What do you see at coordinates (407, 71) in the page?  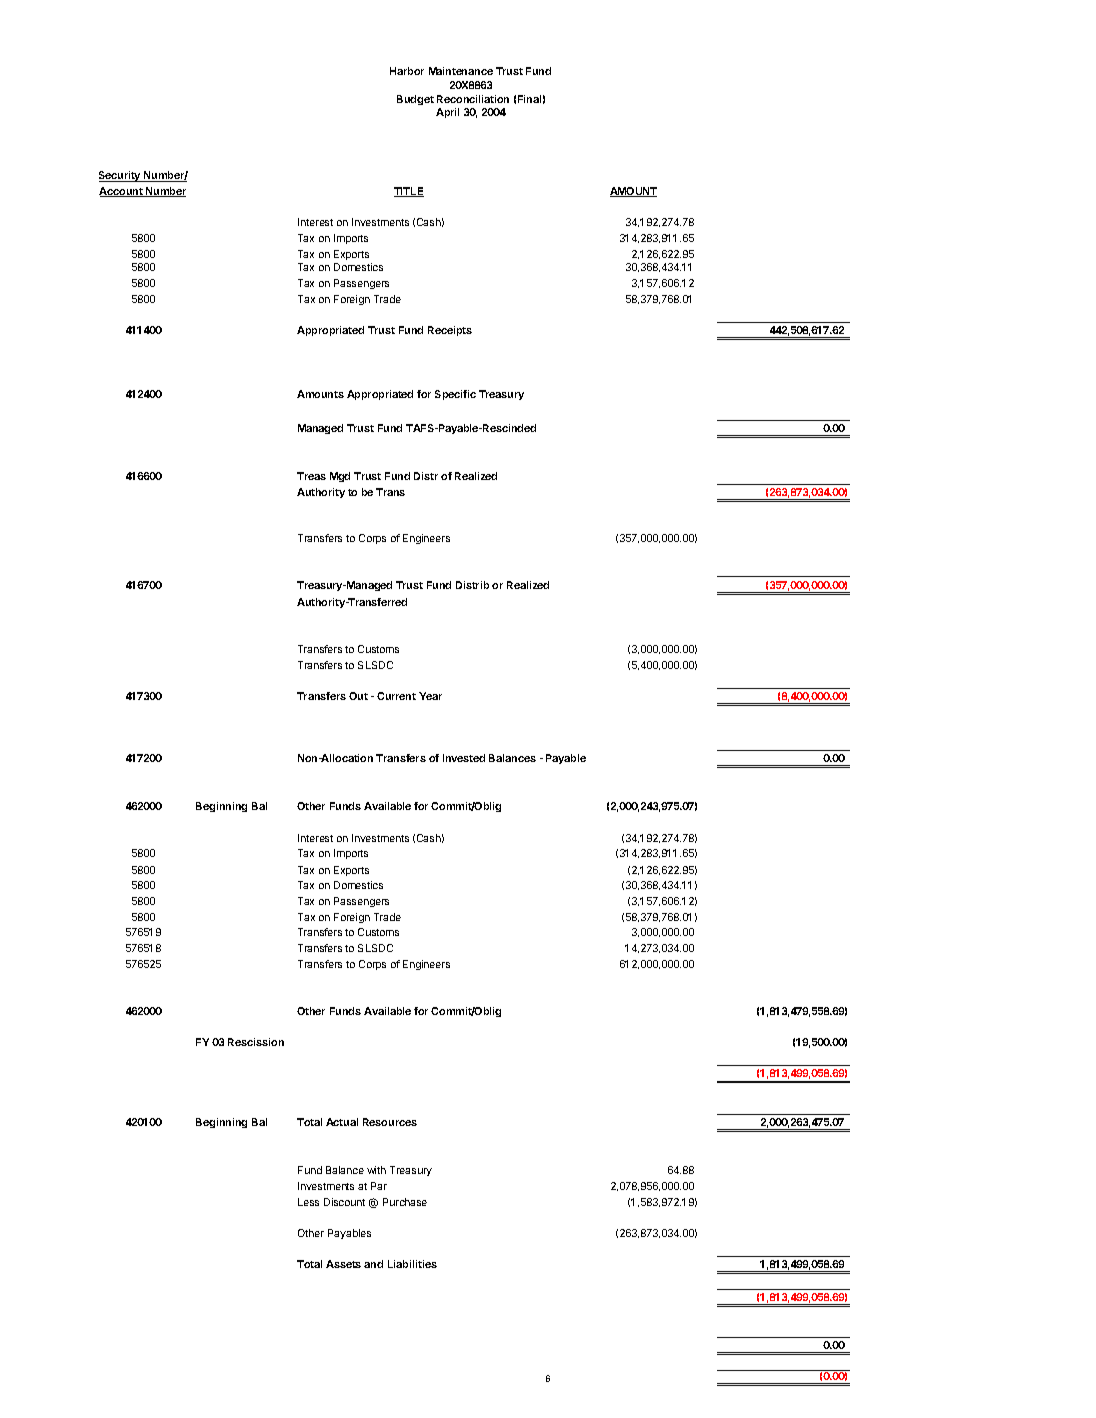 I see `Harbor` at bounding box center [407, 71].
